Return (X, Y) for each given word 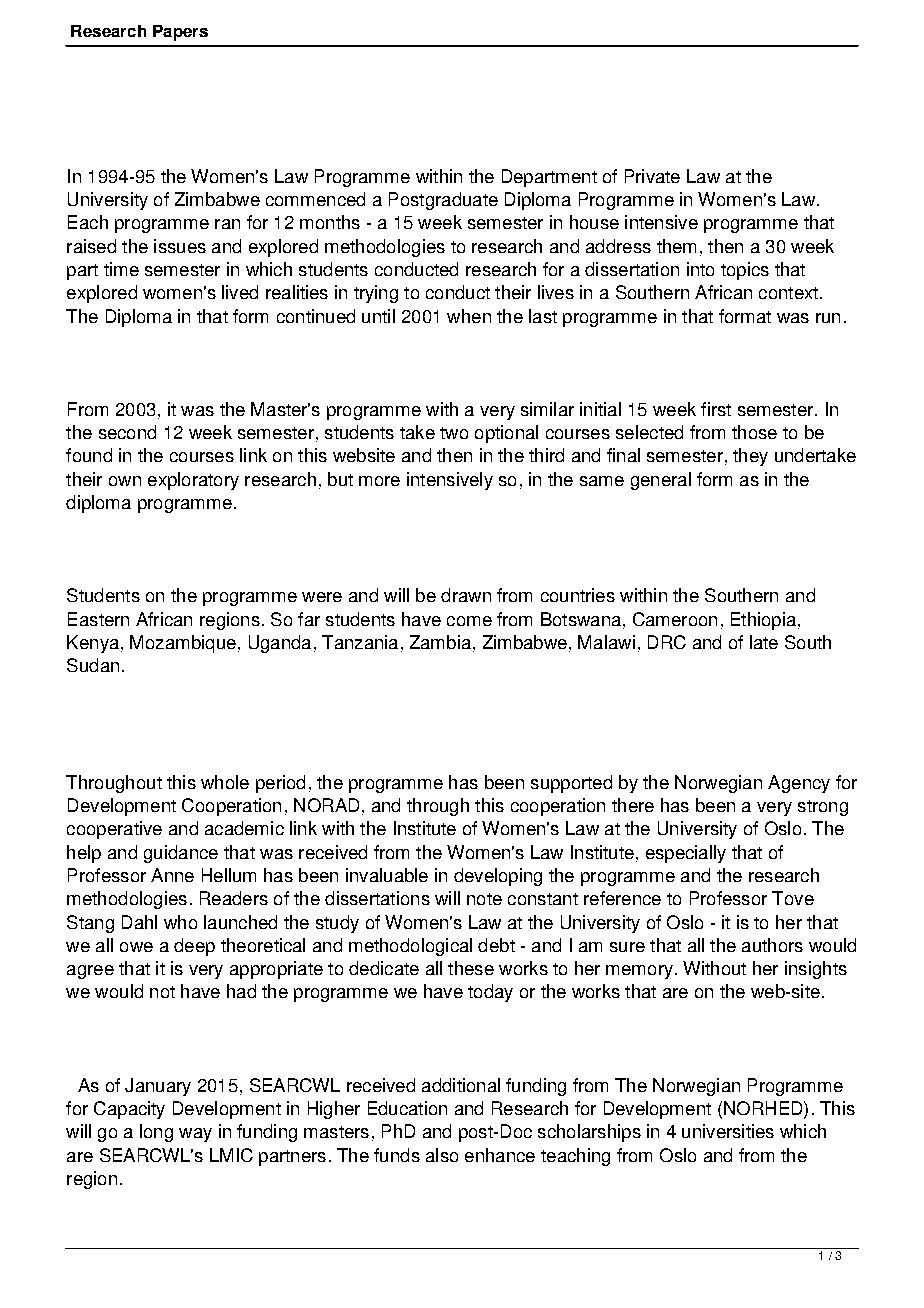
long (156, 1133)
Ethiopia (763, 621)
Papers (180, 33)
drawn (466, 595)
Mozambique (183, 644)
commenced (315, 199)
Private (652, 176)
